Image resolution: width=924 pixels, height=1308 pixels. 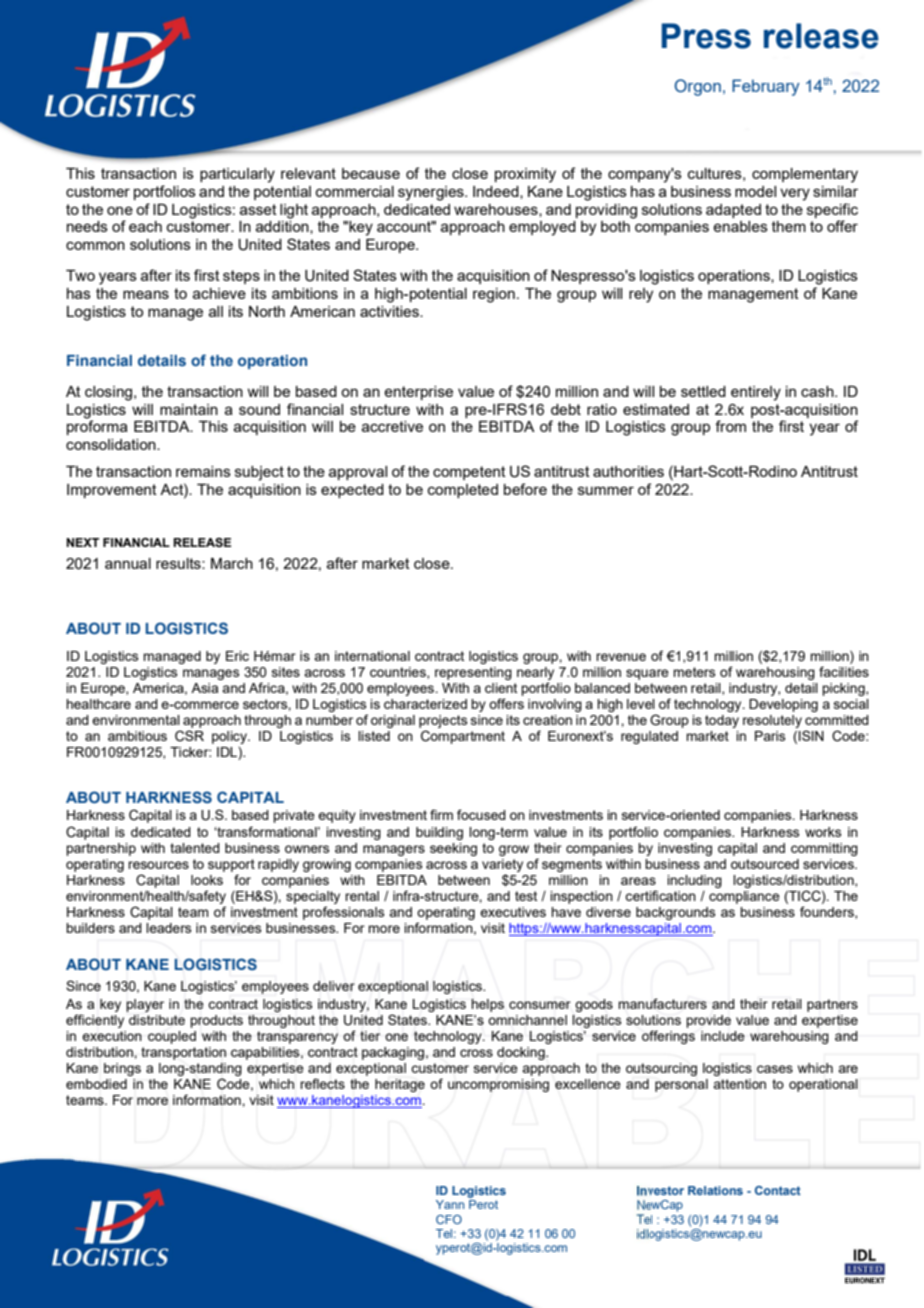 What do you see at coordinates (96, 1084) in the image?
I see `embodied` at bounding box center [96, 1084].
